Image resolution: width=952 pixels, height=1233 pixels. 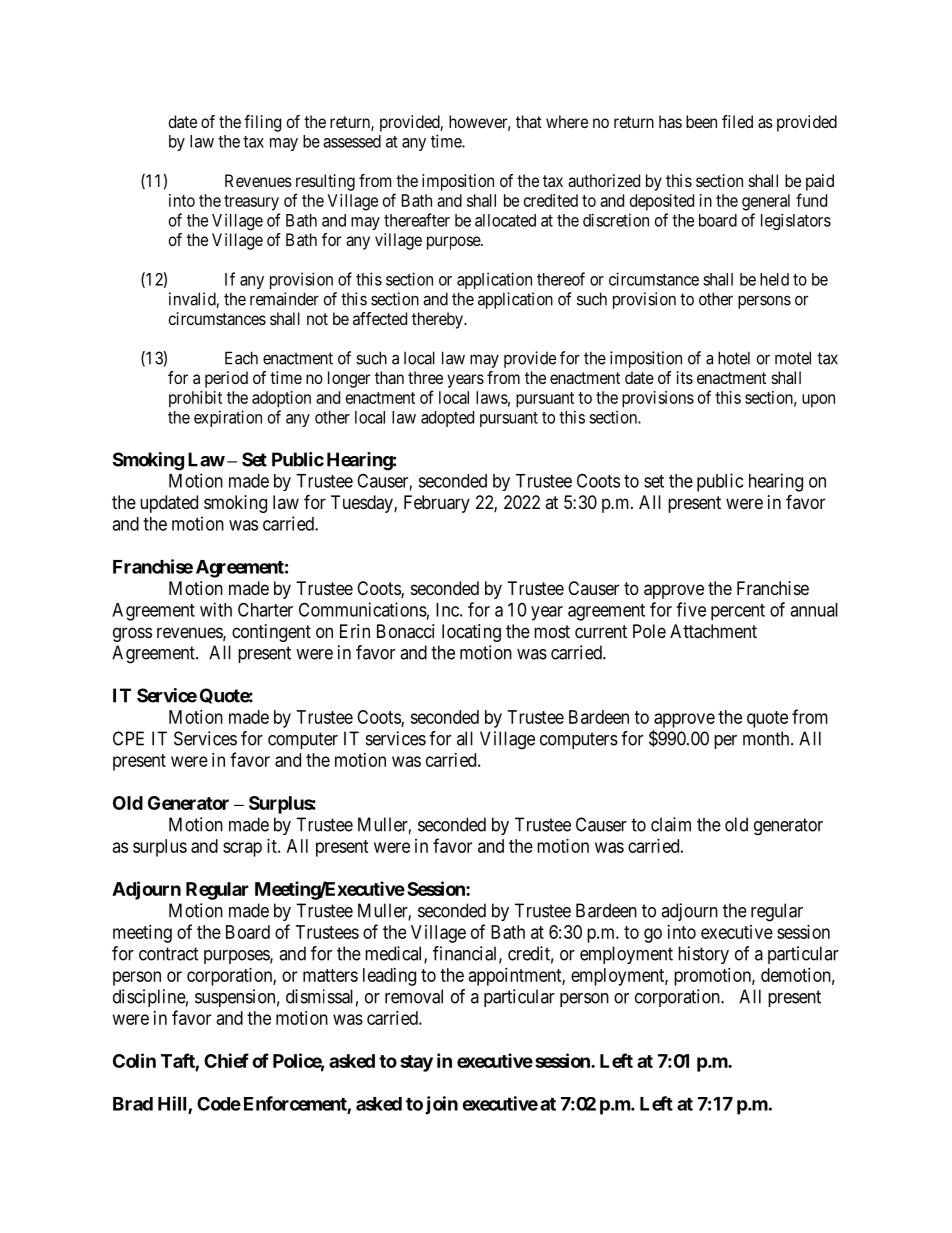 I want to click on upon, so click(x=818, y=401).
